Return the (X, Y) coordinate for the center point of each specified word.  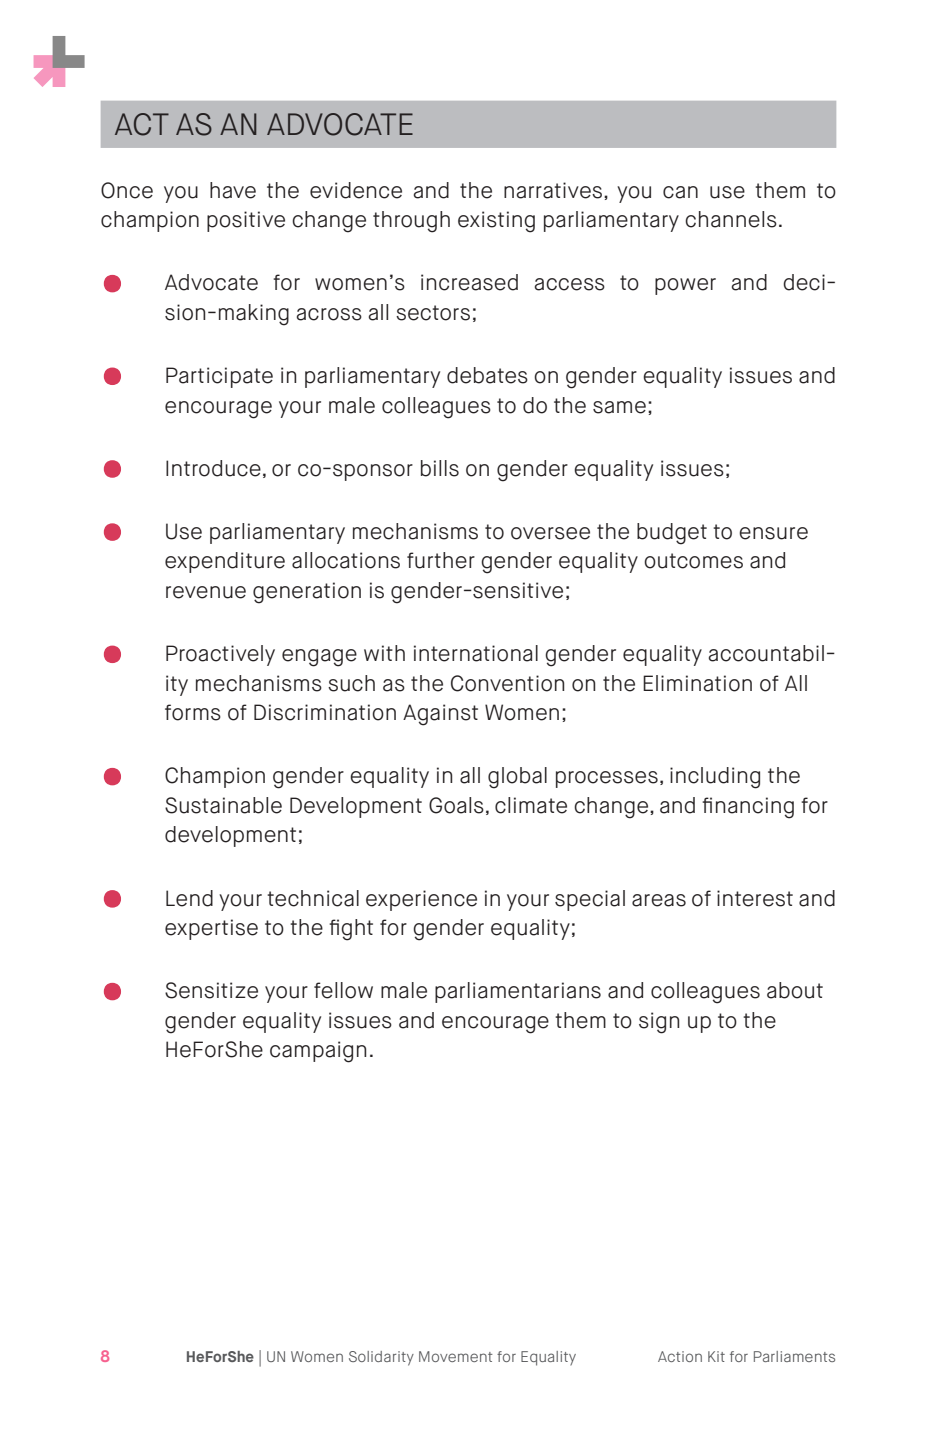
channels (731, 219)
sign (659, 1023)
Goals (456, 805)
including (715, 778)
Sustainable (223, 805)
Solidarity (381, 1358)
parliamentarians (518, 992)
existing (496, 222)
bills (440, 468)
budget (672, 534)
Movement (456, 1356)
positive (246, 221)
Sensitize (211, 990)
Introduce (213, 468)
